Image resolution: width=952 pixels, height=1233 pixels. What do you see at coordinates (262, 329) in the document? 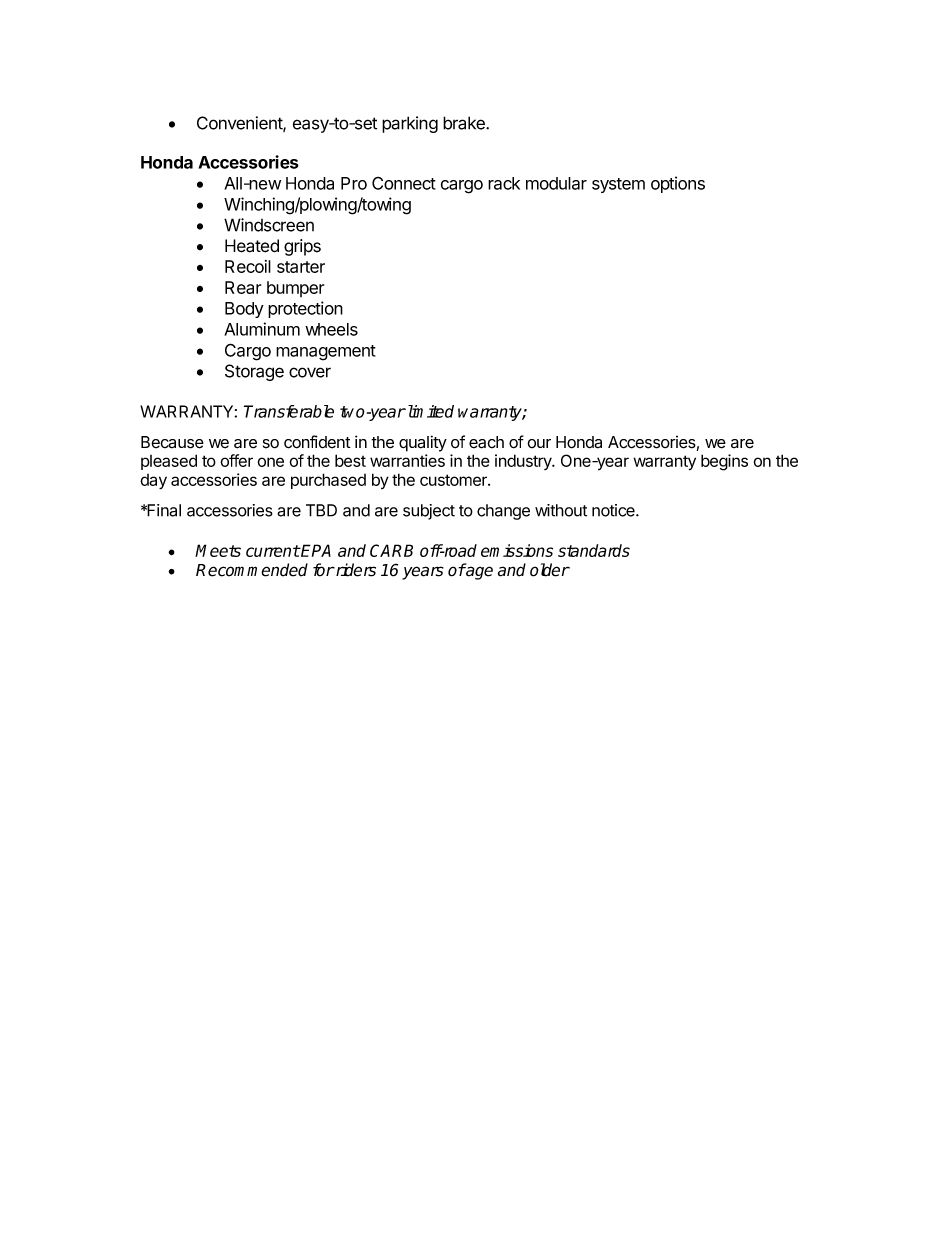
I see `Aluminum` at bounding box center [262, 329].
